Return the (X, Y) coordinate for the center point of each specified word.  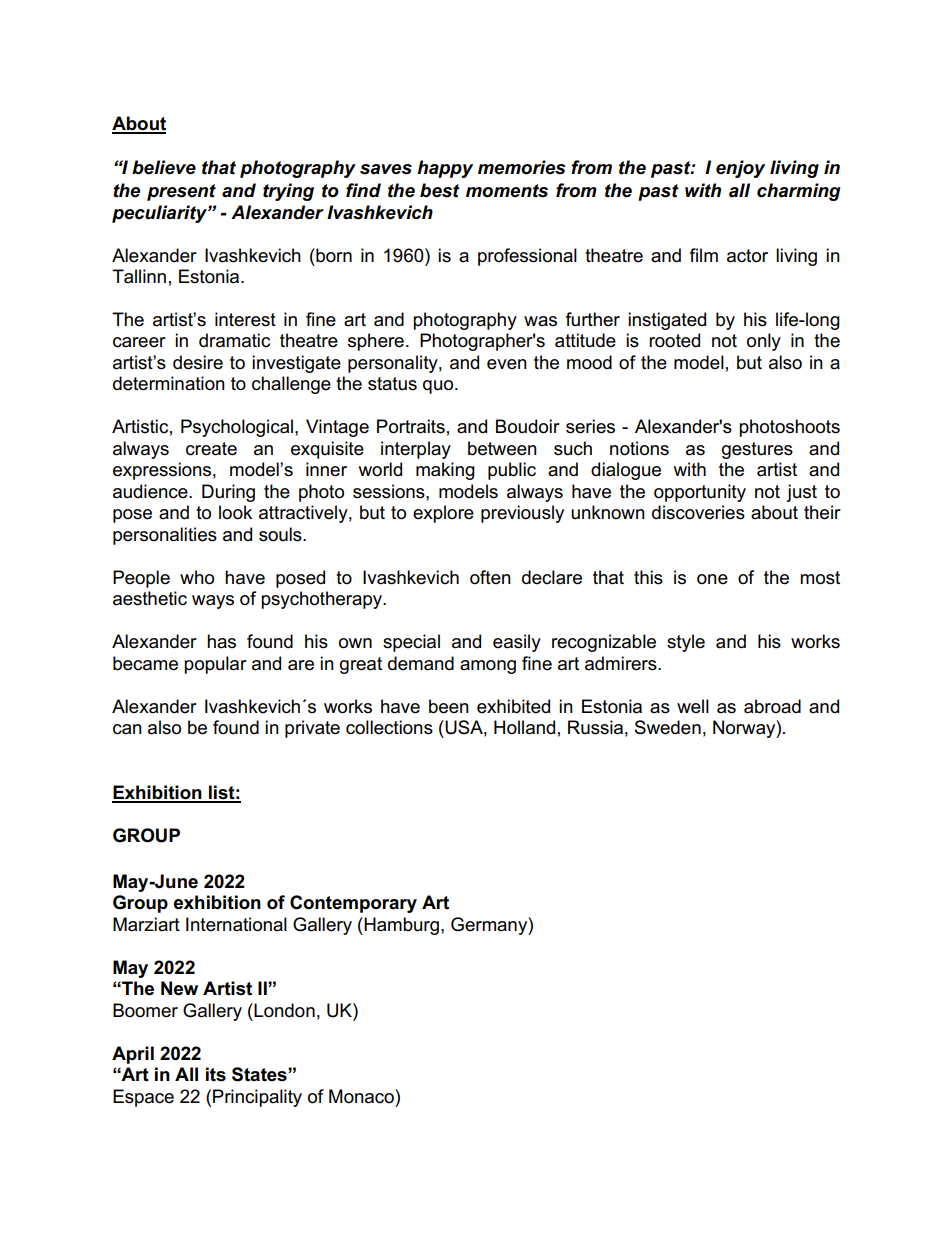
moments (507, 191)
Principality (257, 1098)
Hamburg (400, 926)
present (181, 192)
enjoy (740, 169)
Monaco (362, 1096)
